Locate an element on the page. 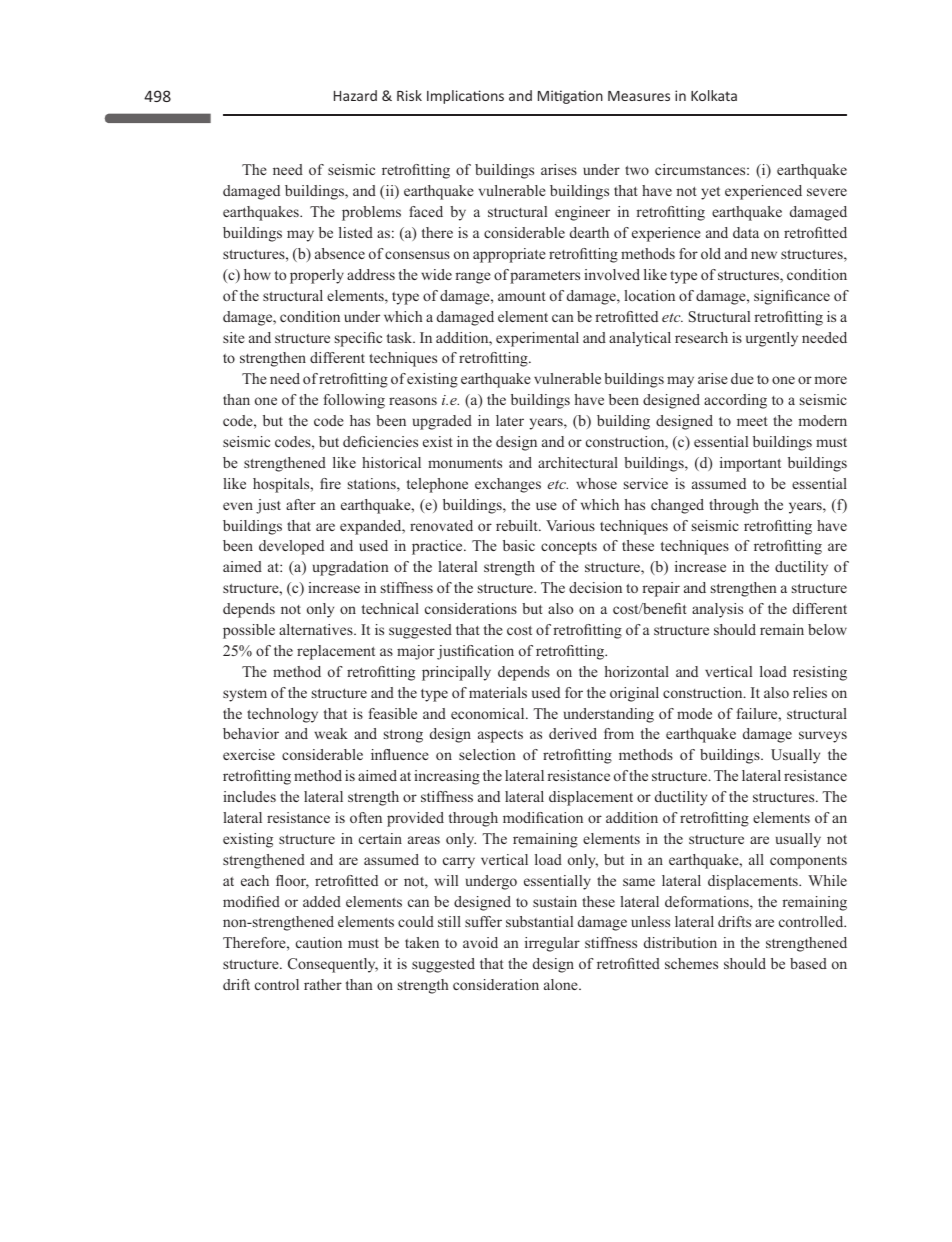 The height and width of the image is (1242, 952). basic is located at coordinates (519, 545).
